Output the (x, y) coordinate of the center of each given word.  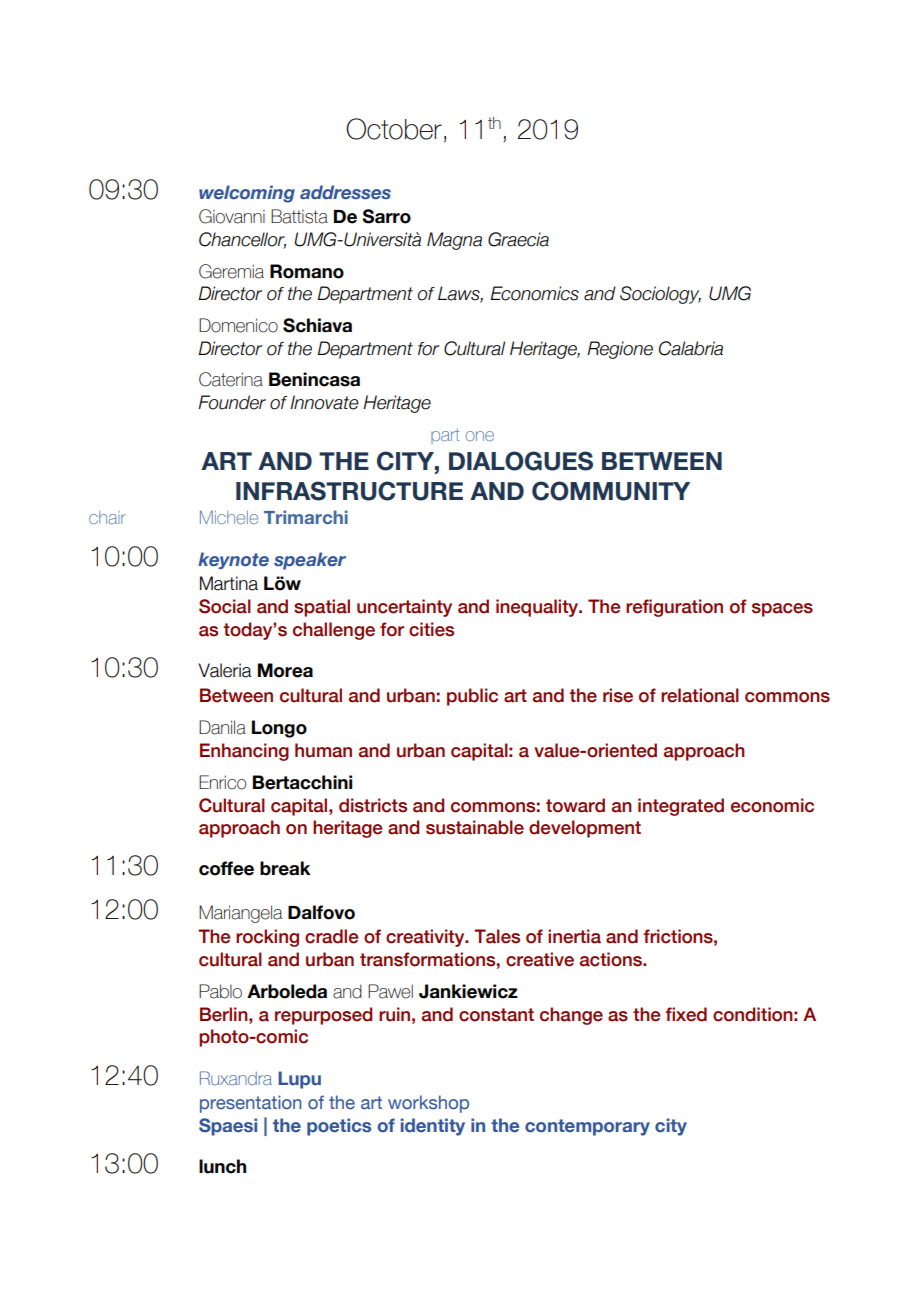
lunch (222, 1166)
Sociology (660, 295)
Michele (229, 517)
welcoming (247, 194)
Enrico (222, 782)
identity (433, 1127)
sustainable (475, 827)
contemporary (587, 1127)
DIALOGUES (521, 461)
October (394, 129)
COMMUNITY (611, 491)
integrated (681, 807)
